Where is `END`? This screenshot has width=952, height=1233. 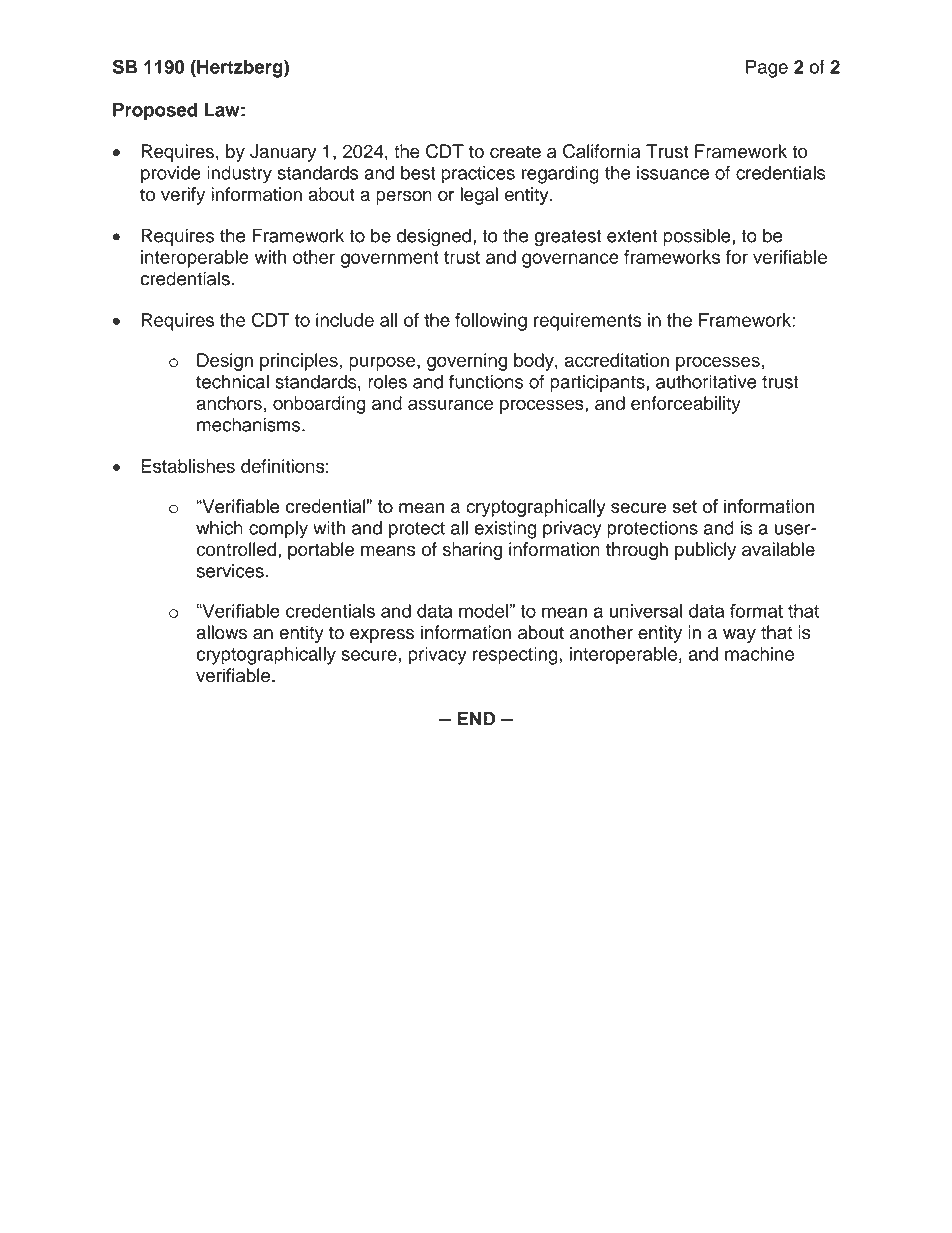
END is located at coordinates (476, 719).
